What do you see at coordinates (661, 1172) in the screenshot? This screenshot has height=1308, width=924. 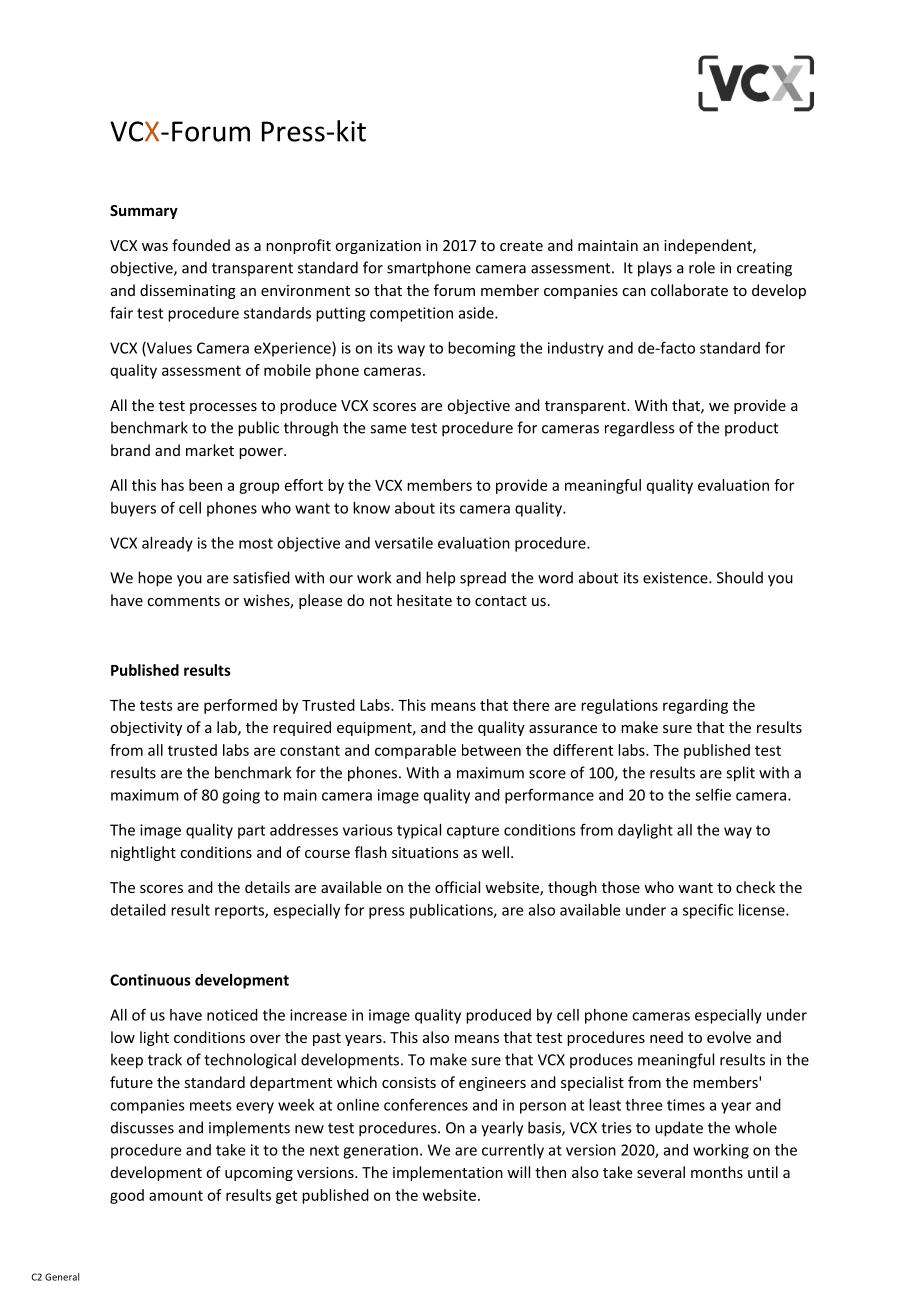 I see `several` at bounding box center [661, 1172].
